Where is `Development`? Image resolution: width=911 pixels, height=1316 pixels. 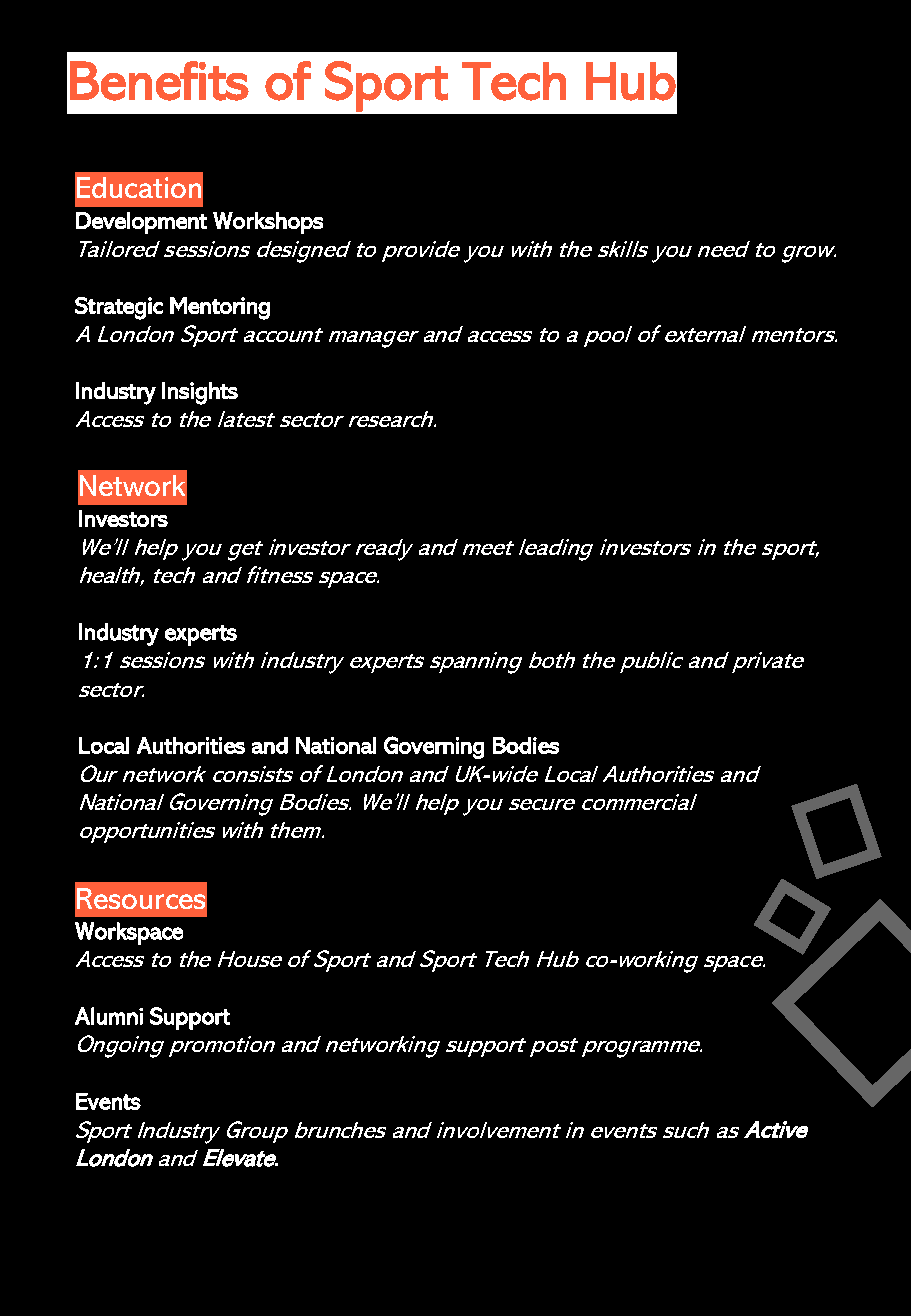 Development is located at coordinates (141, 223).
